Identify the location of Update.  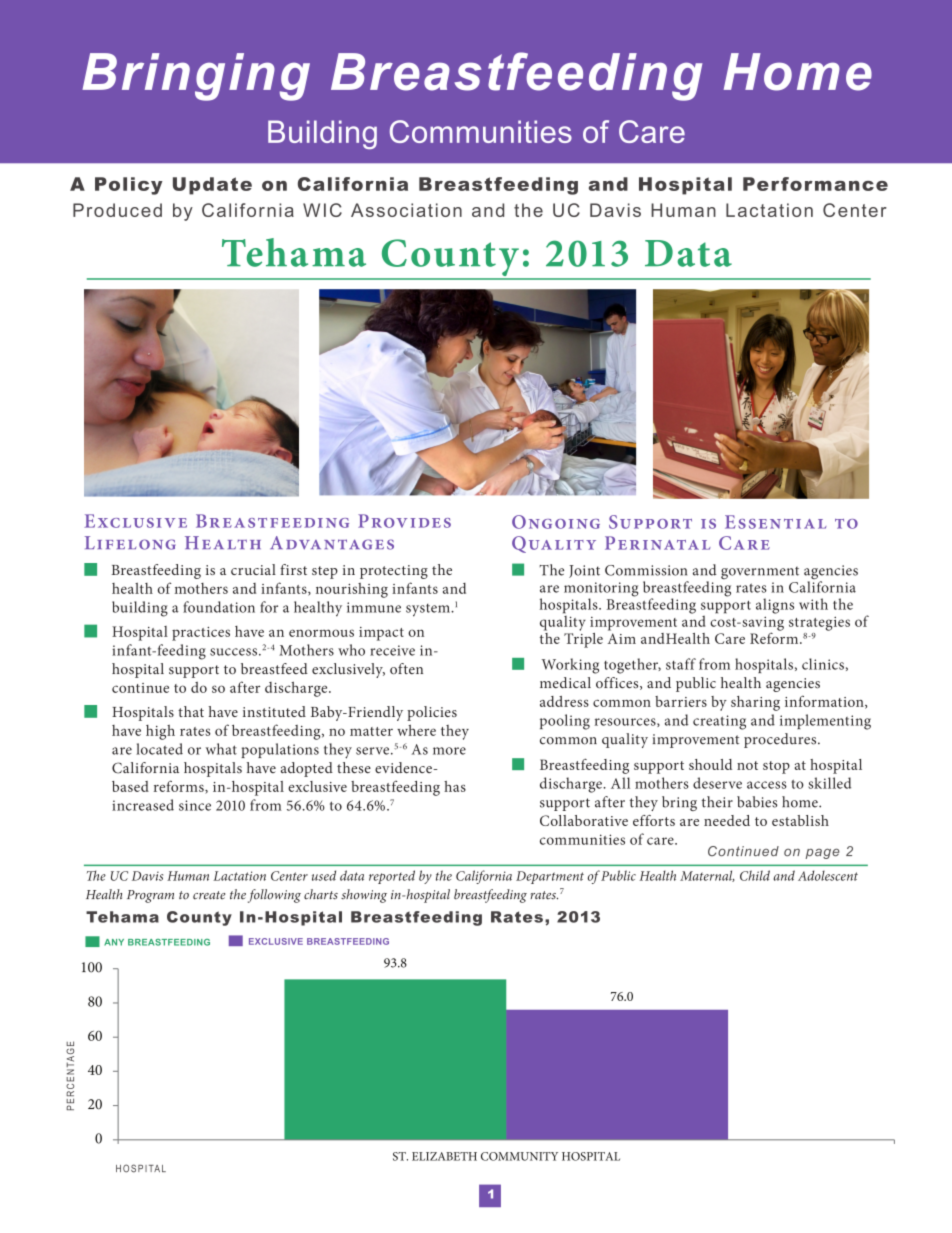
(212, 186).
